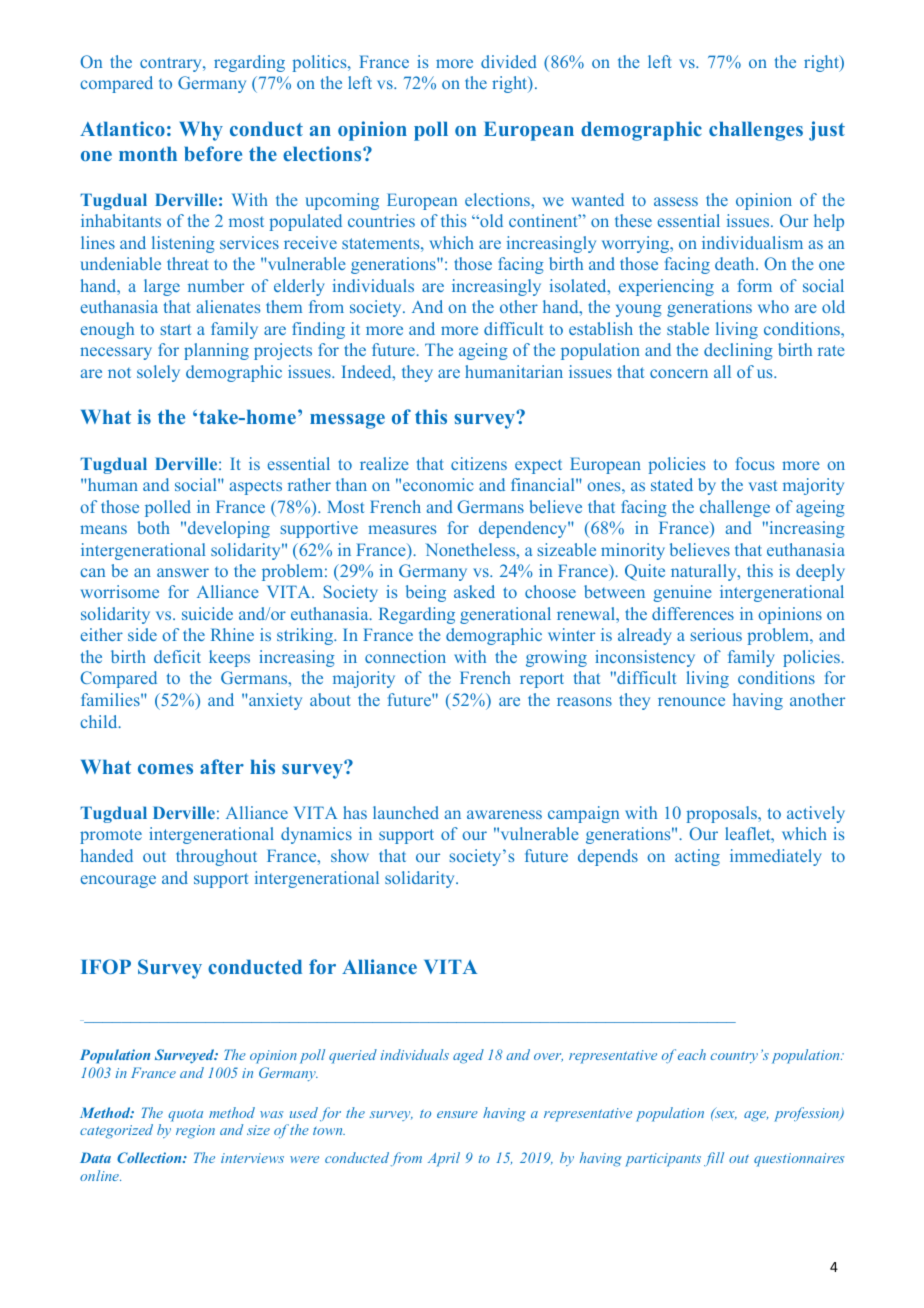 Image resolution: width=924 pixels, height=1308 pixels. I want to click on fill, so click(714, 1159).
